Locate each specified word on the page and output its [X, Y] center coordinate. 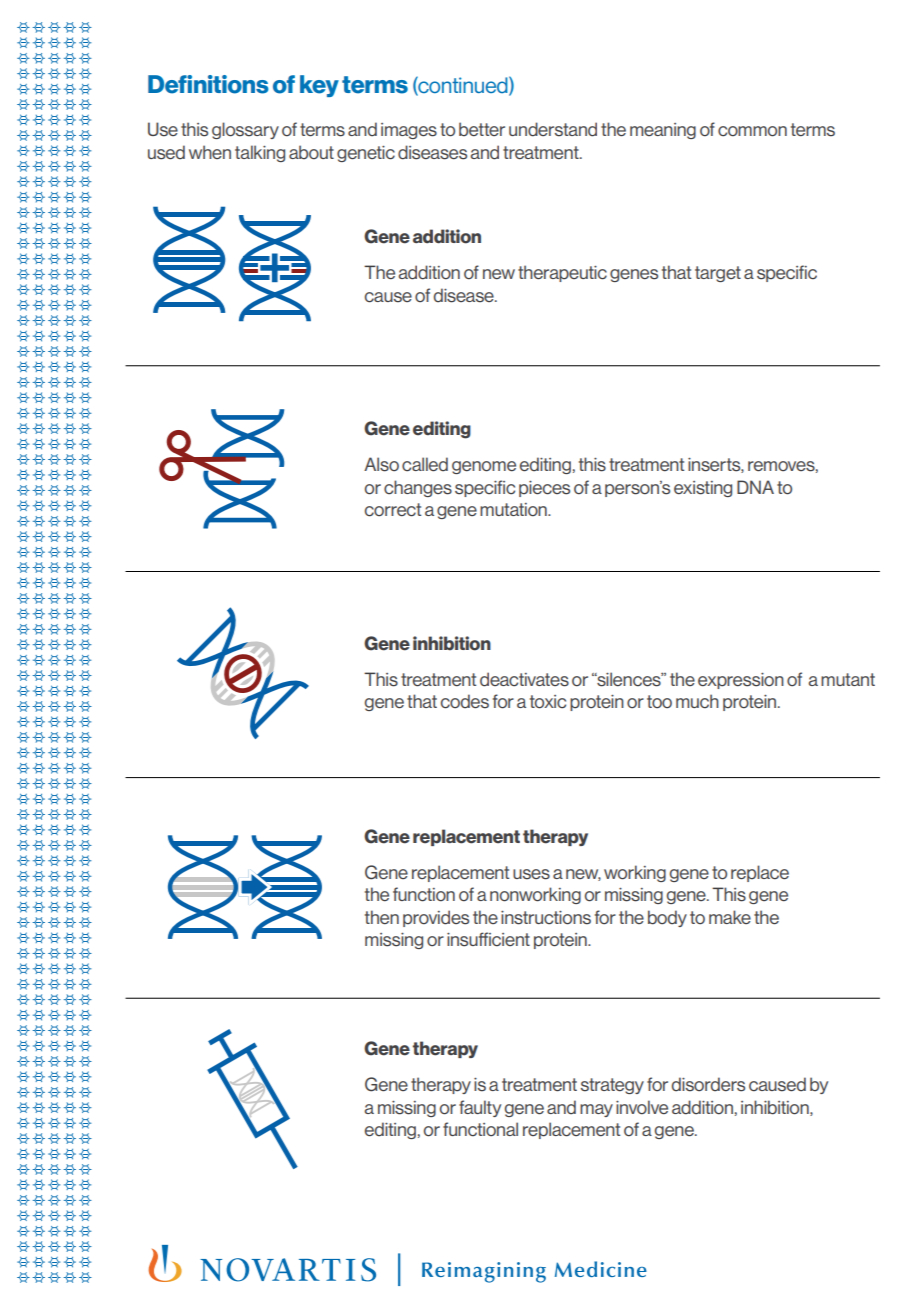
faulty [480, 1108]
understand [553, 129]
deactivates [524, 679]
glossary [245, 130]
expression [741, 681]
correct [393, 510]
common [752, 131]
